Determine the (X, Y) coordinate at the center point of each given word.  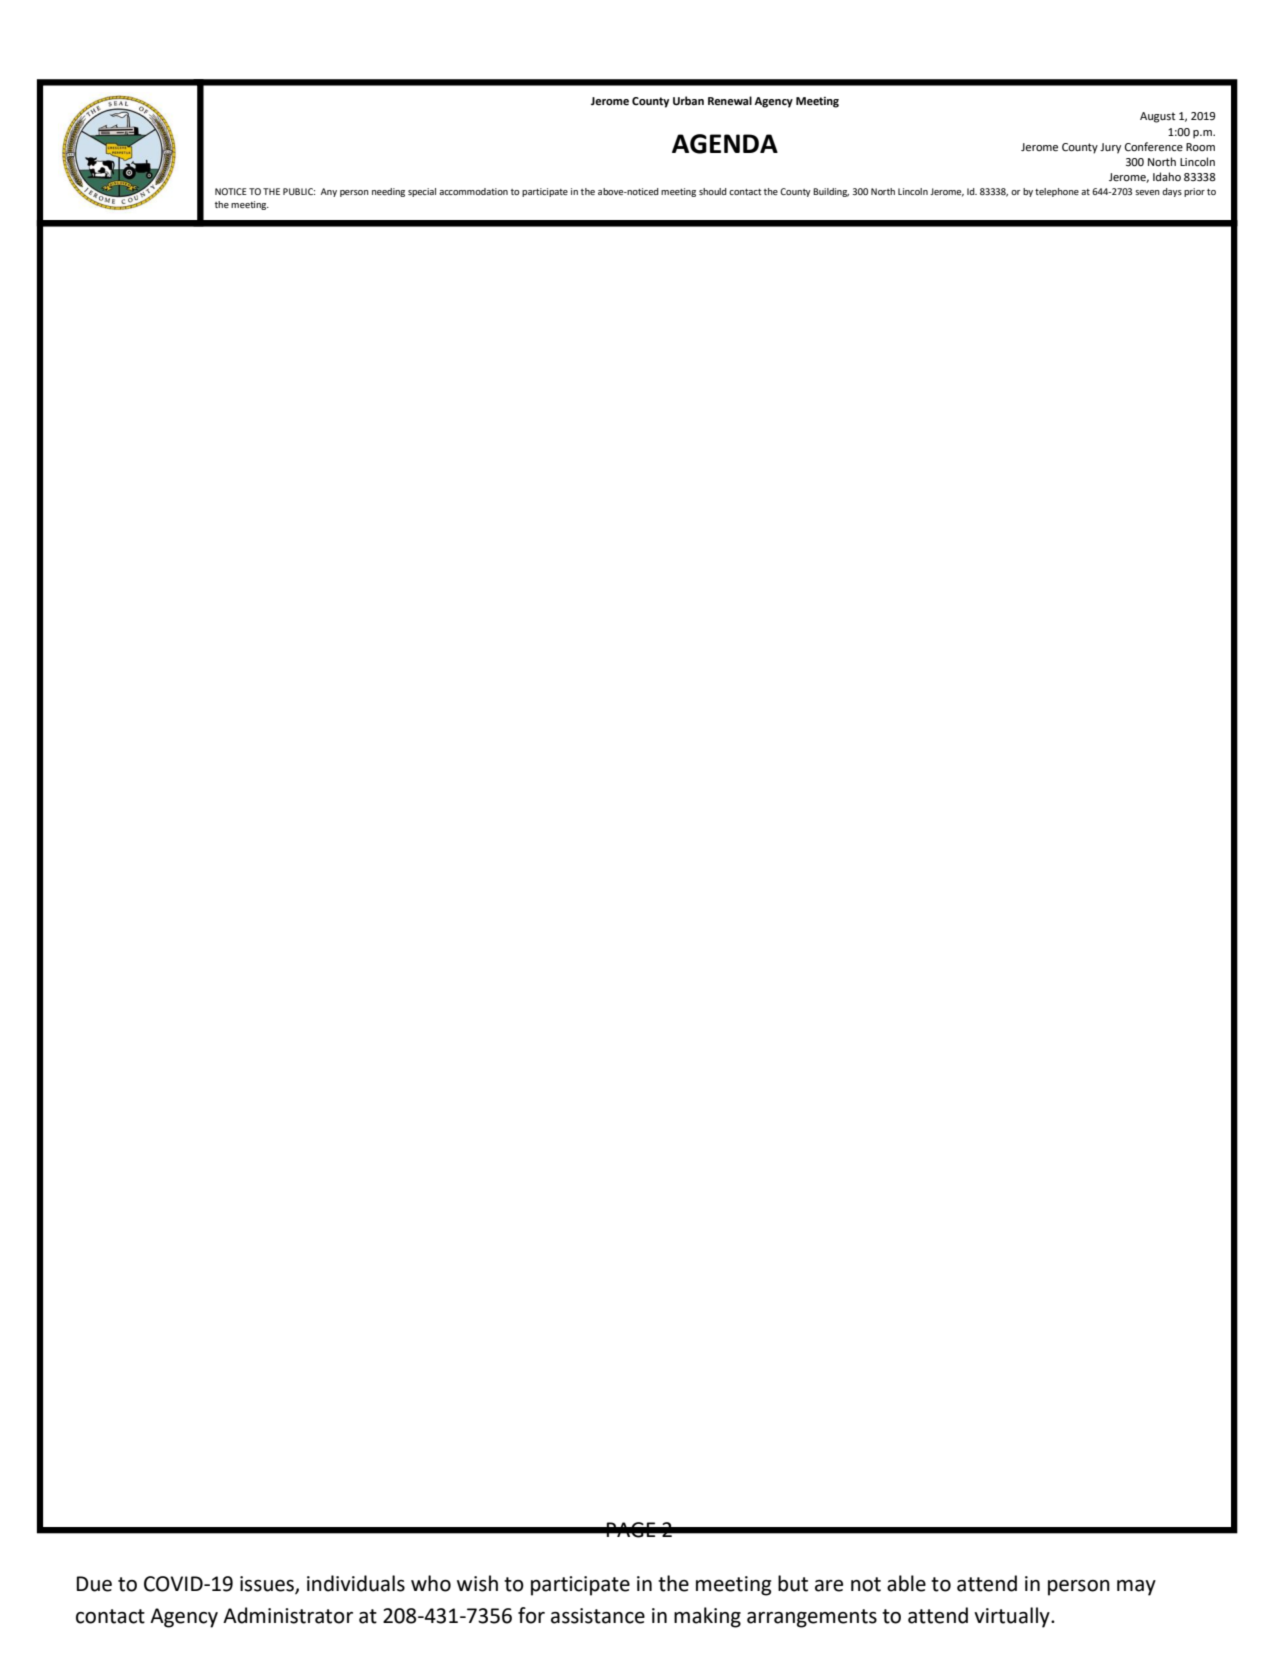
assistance (598, 1616)
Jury (1110, 148)
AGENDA (725, 144)
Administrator (288, 1615)
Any (329, 192)
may (1136, 1588)
